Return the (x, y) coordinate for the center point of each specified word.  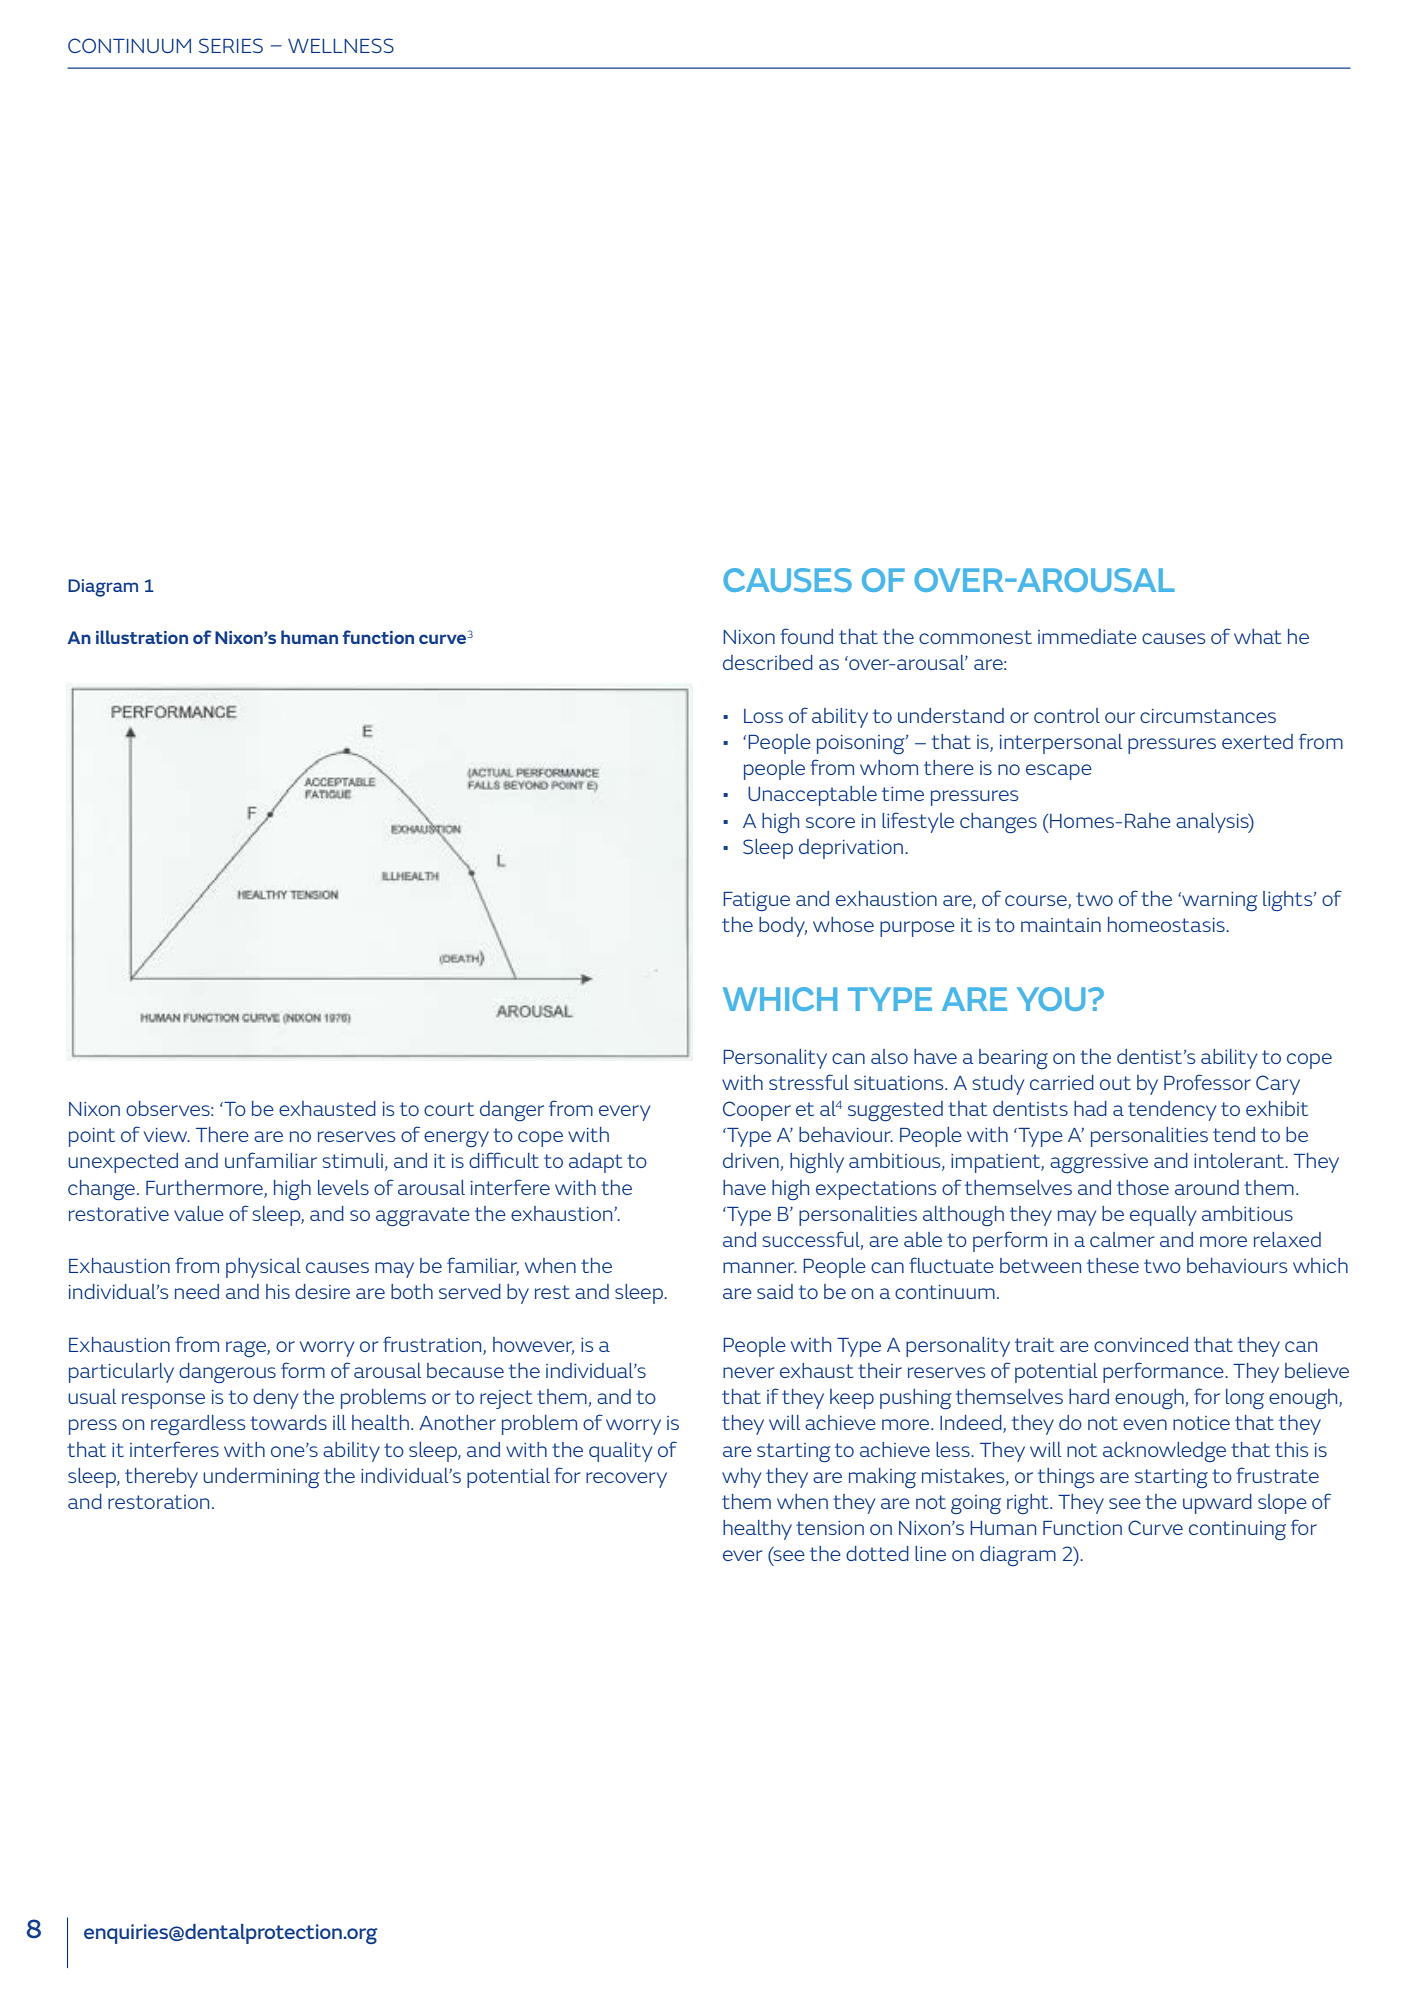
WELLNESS (341, 45)
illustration (142, 637)
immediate (1087, 636)
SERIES (231, 45)
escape (1059, 772)
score (830, 822)
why (741, 1478)
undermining (261, 1478)
